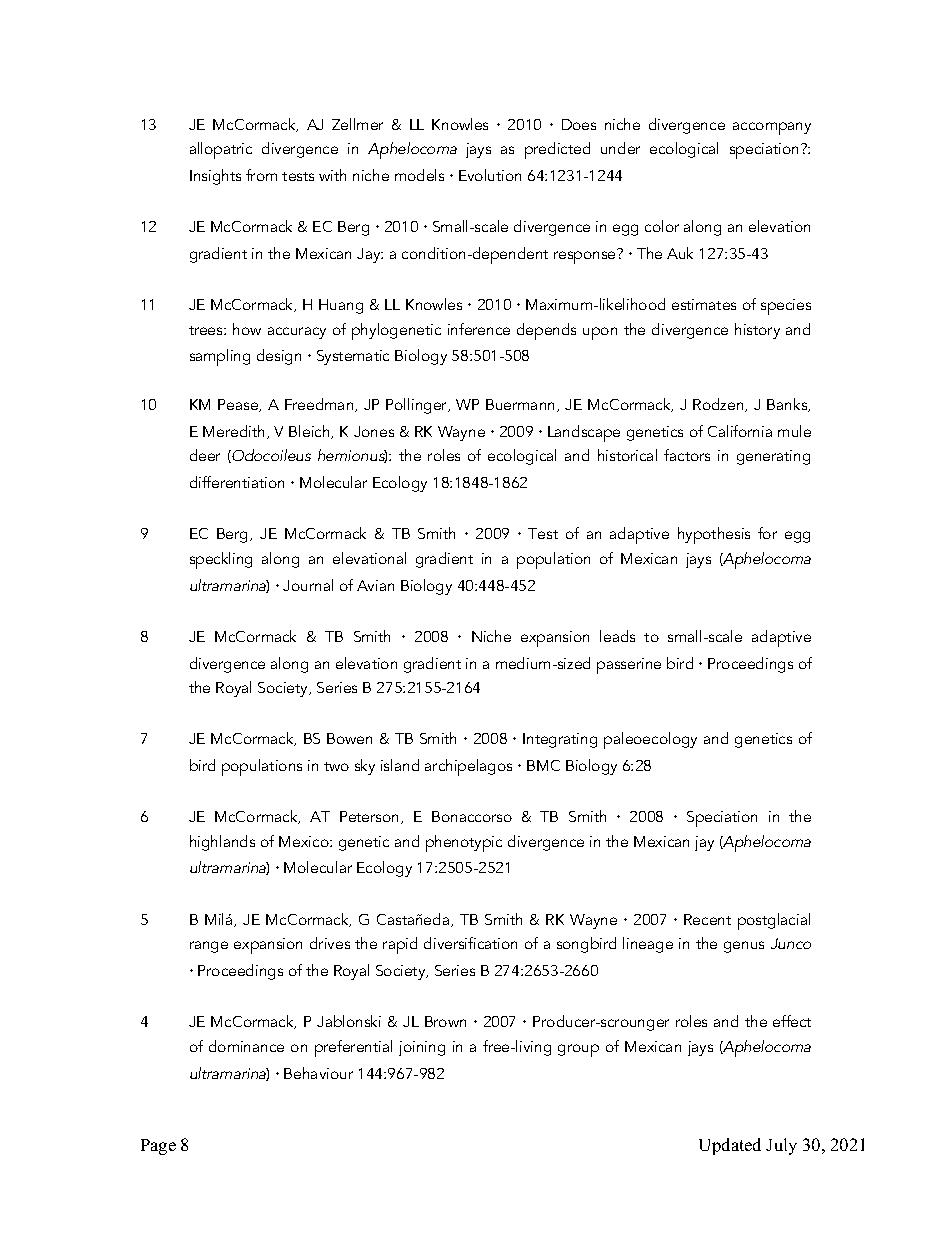  I want to click on inference, so click(479, 329).
